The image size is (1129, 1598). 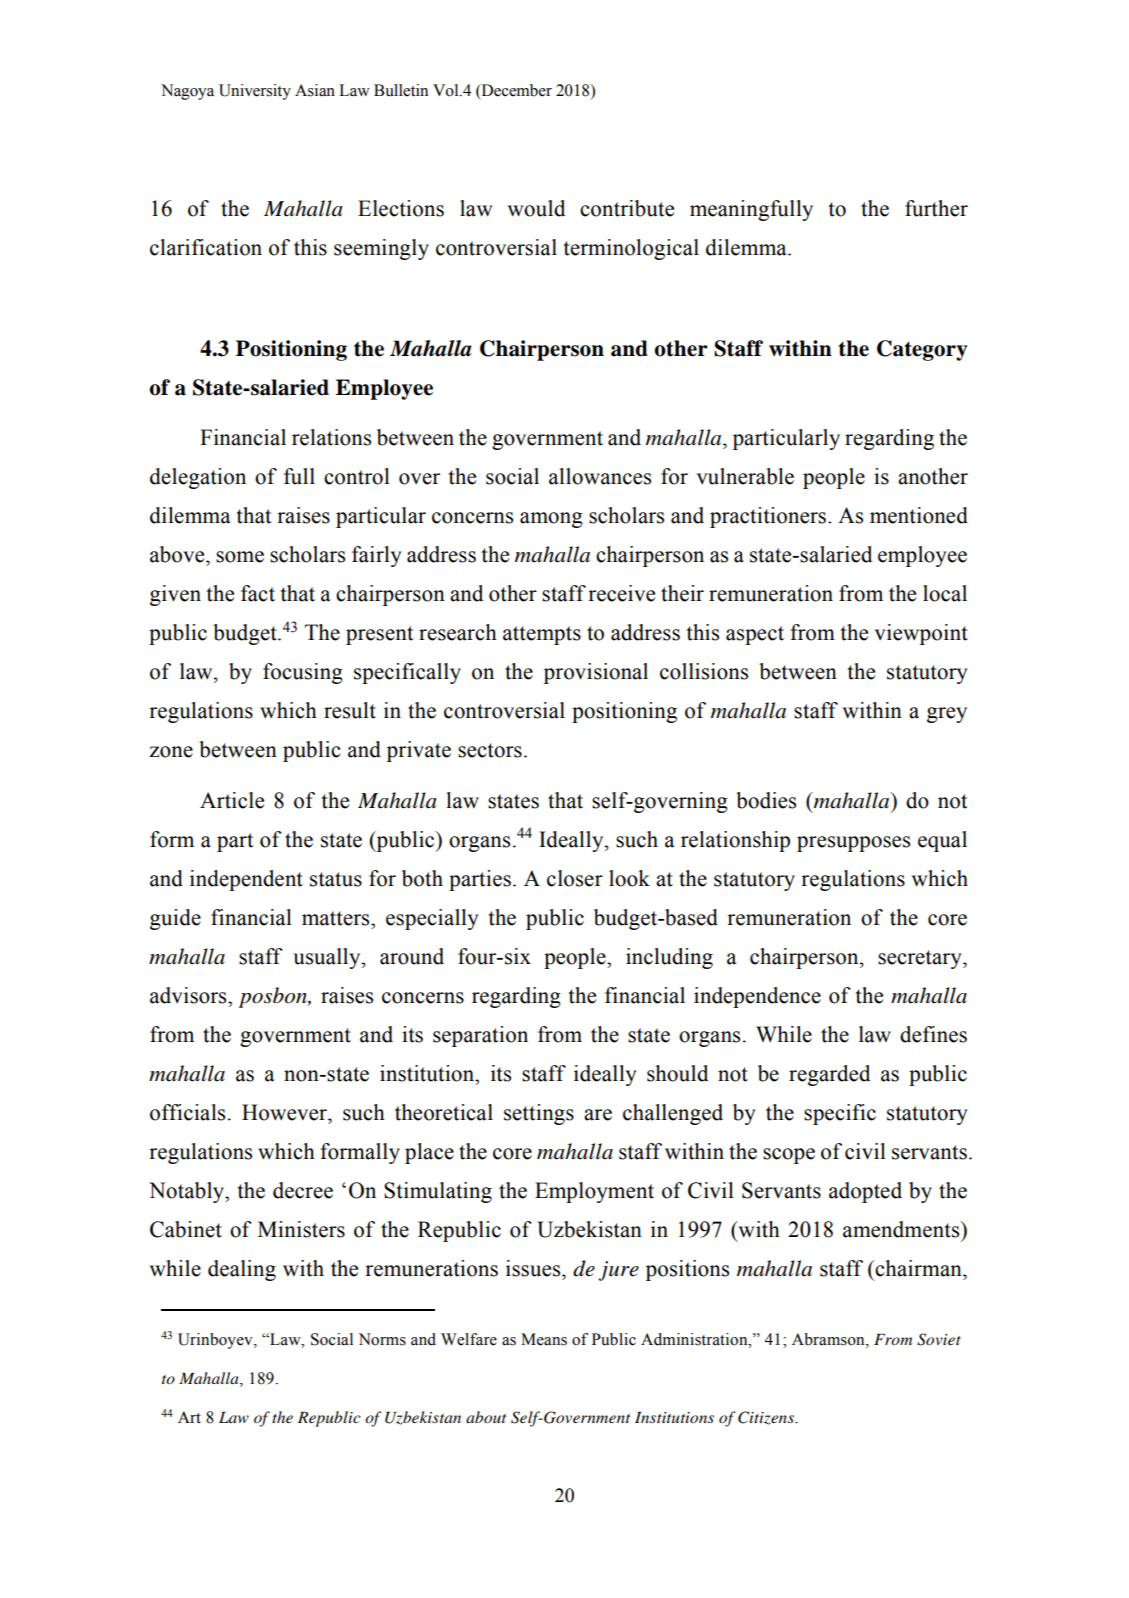 What do you see at coordinates (829, 1075) in the screenshot?
I see `regarded` at bounding box center [829, 1075].
